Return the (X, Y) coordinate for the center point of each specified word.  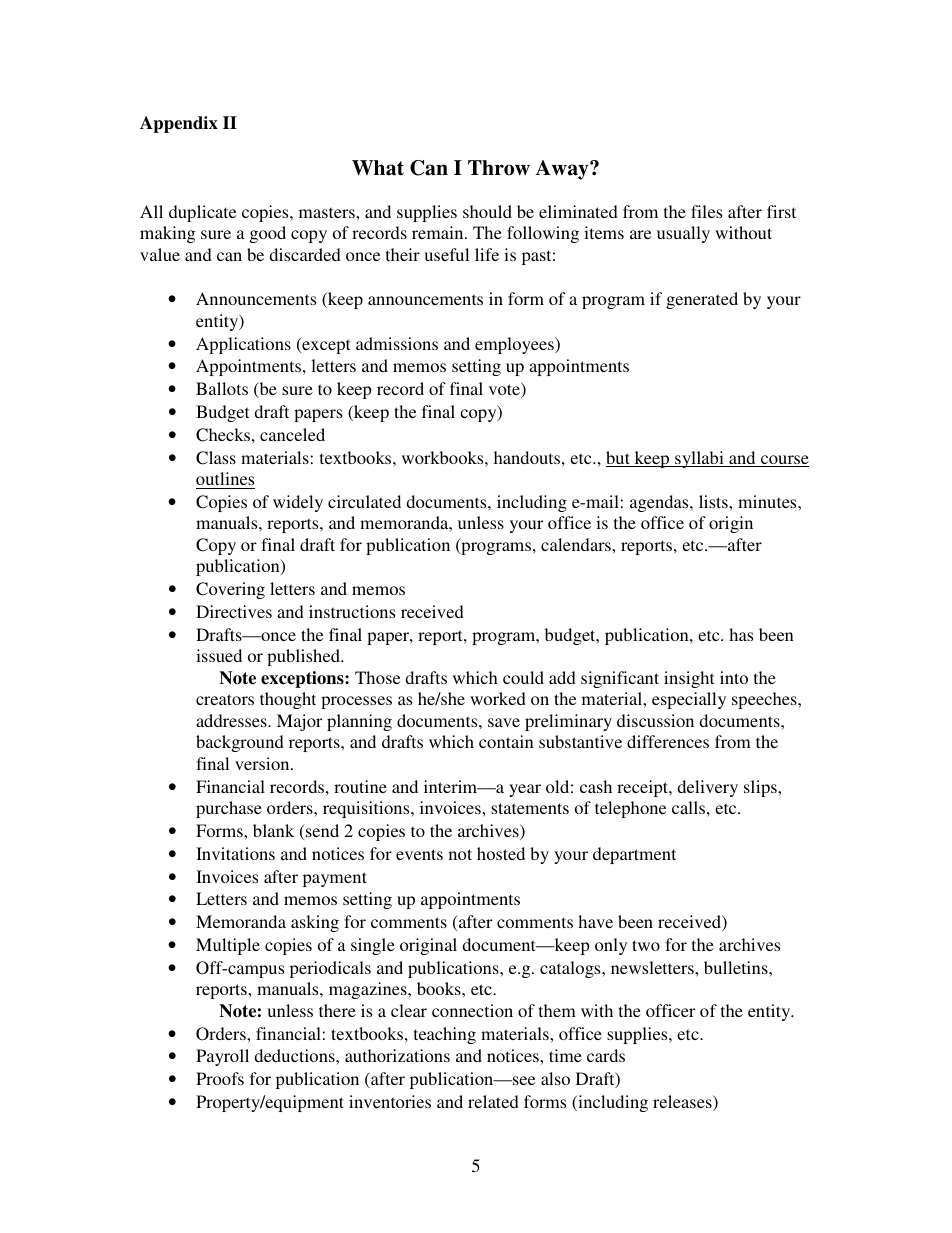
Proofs (220, 1078)
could (523, 677)
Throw (499, 168)
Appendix (179, 124)
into (734, 677)
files (706, 211)
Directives (234, 611)
